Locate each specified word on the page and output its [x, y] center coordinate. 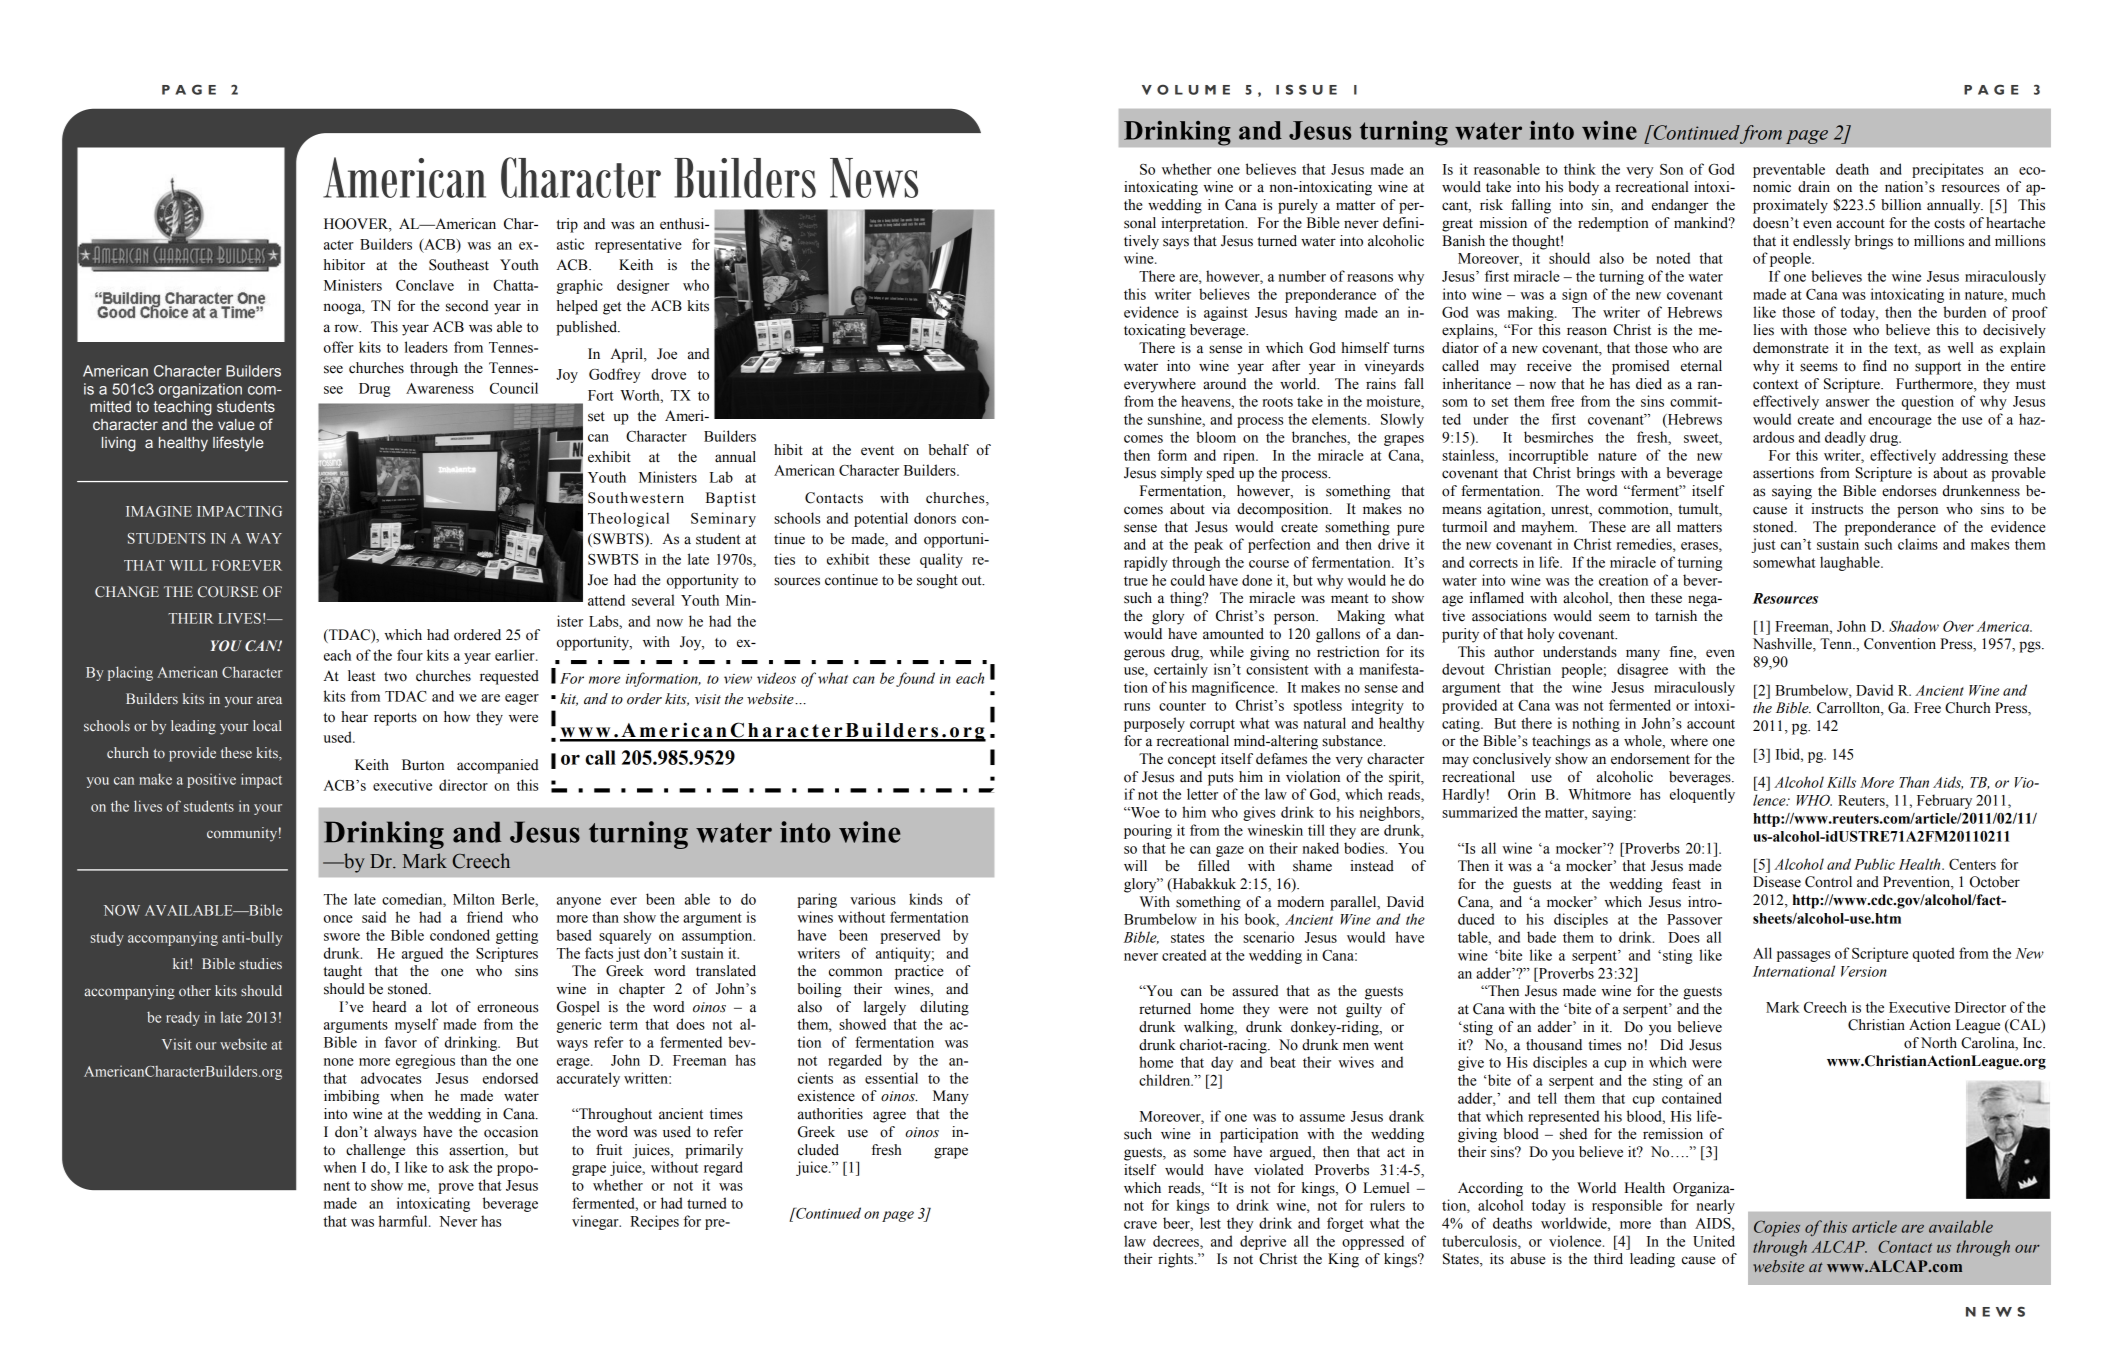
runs [1137, 707]
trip [567, 225]
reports [395, 719]
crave [1140, 1225]
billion [1901, 205]
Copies [1777, 1228]
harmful [404, 1221]
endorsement [1650, 759]
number [1302, 276]
